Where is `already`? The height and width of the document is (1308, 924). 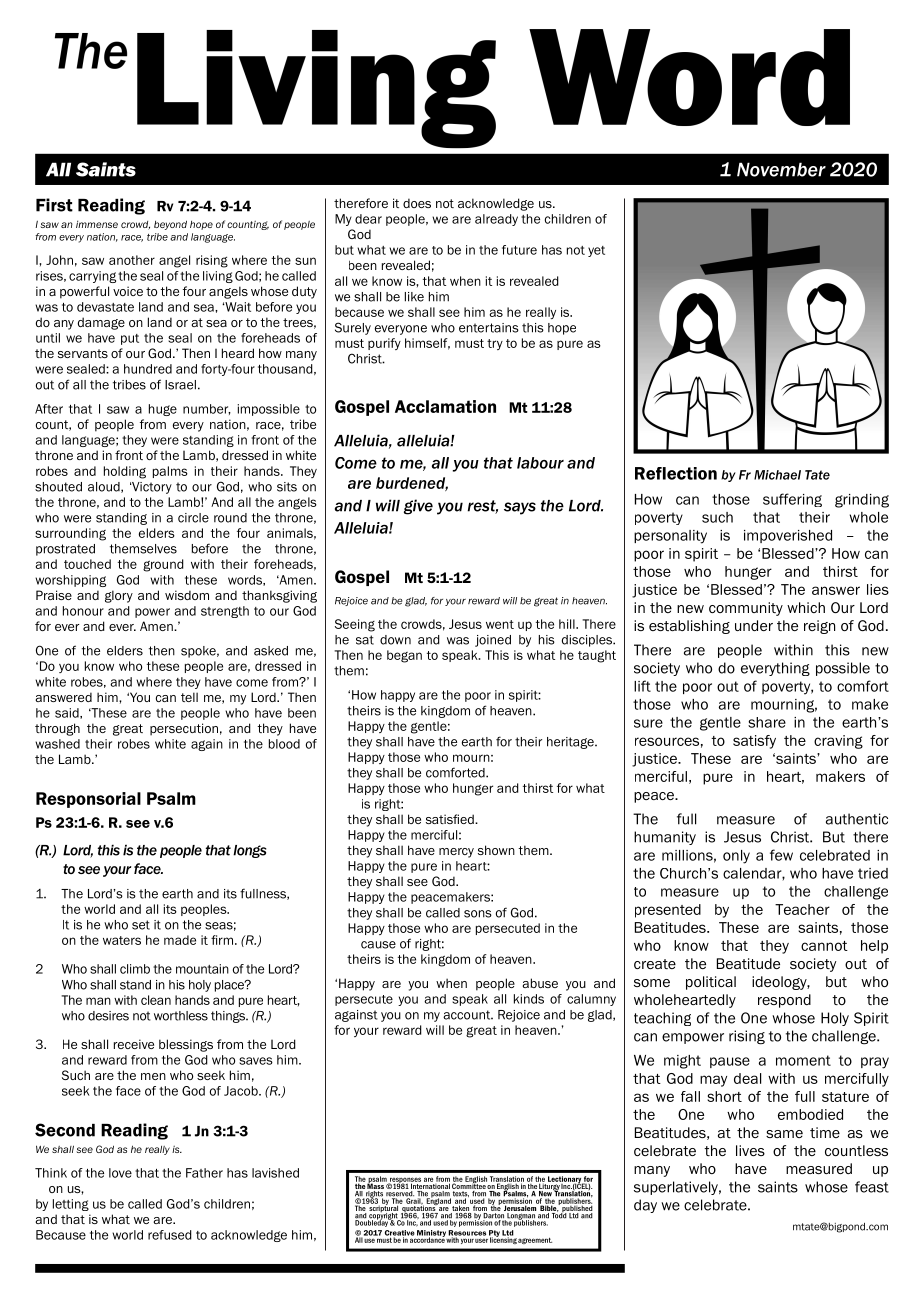
already is located at coordinates (496, 220).
